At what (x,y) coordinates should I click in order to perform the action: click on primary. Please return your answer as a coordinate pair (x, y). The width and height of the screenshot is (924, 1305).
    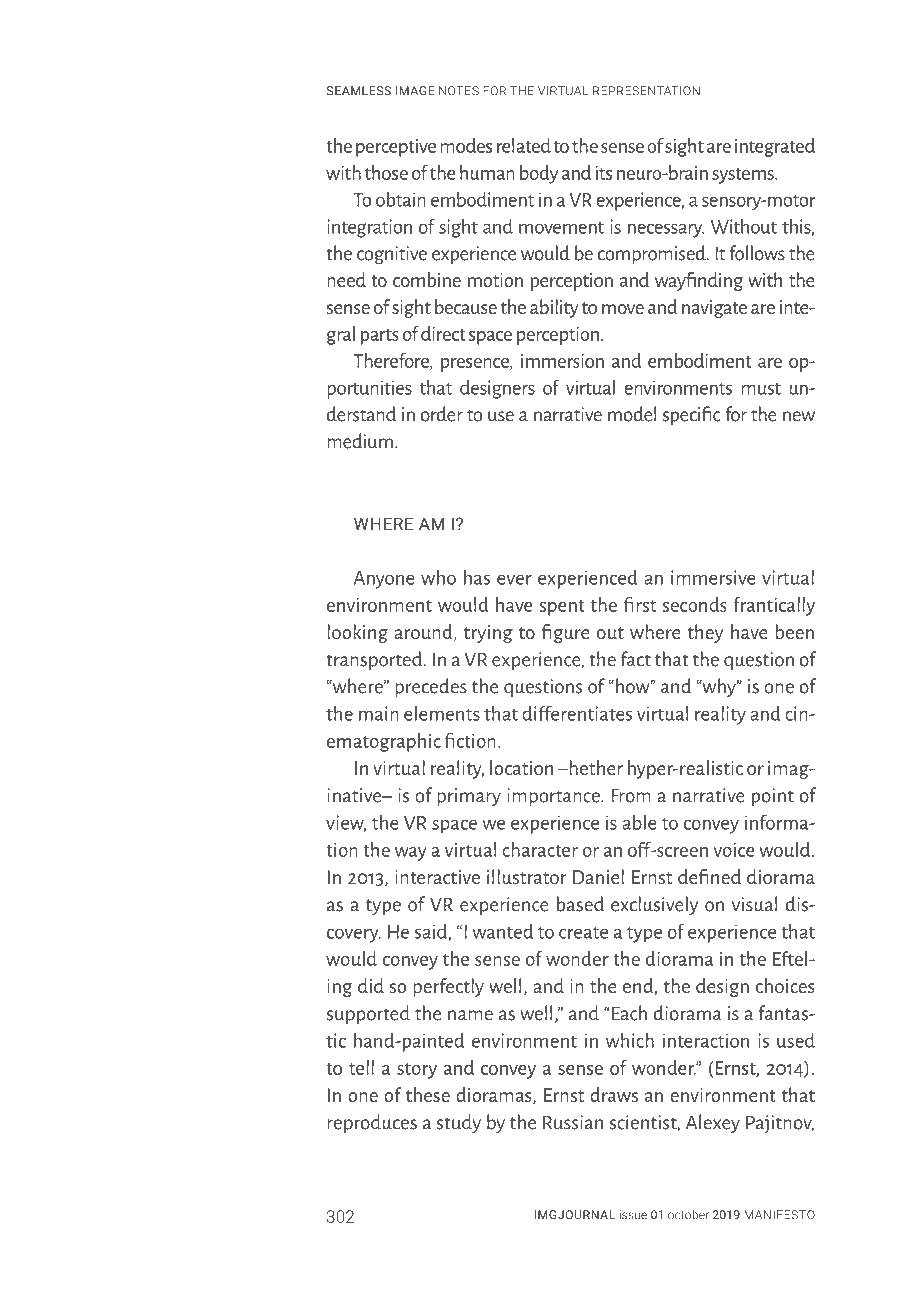
    Looking at the image, I should click on (469, 797).
